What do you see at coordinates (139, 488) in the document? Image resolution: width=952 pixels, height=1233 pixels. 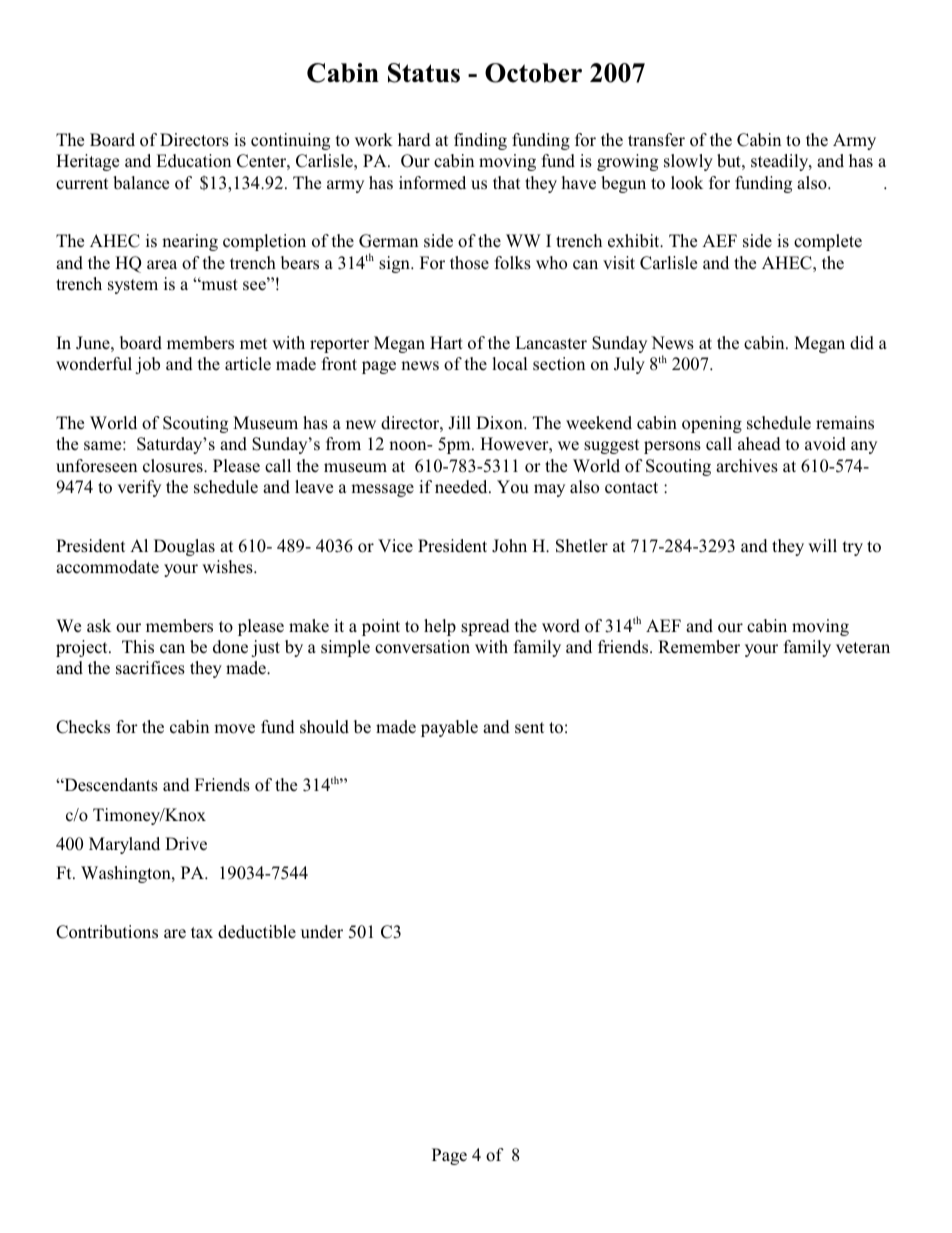 I see `verify` at bounding box center [139, 488].
